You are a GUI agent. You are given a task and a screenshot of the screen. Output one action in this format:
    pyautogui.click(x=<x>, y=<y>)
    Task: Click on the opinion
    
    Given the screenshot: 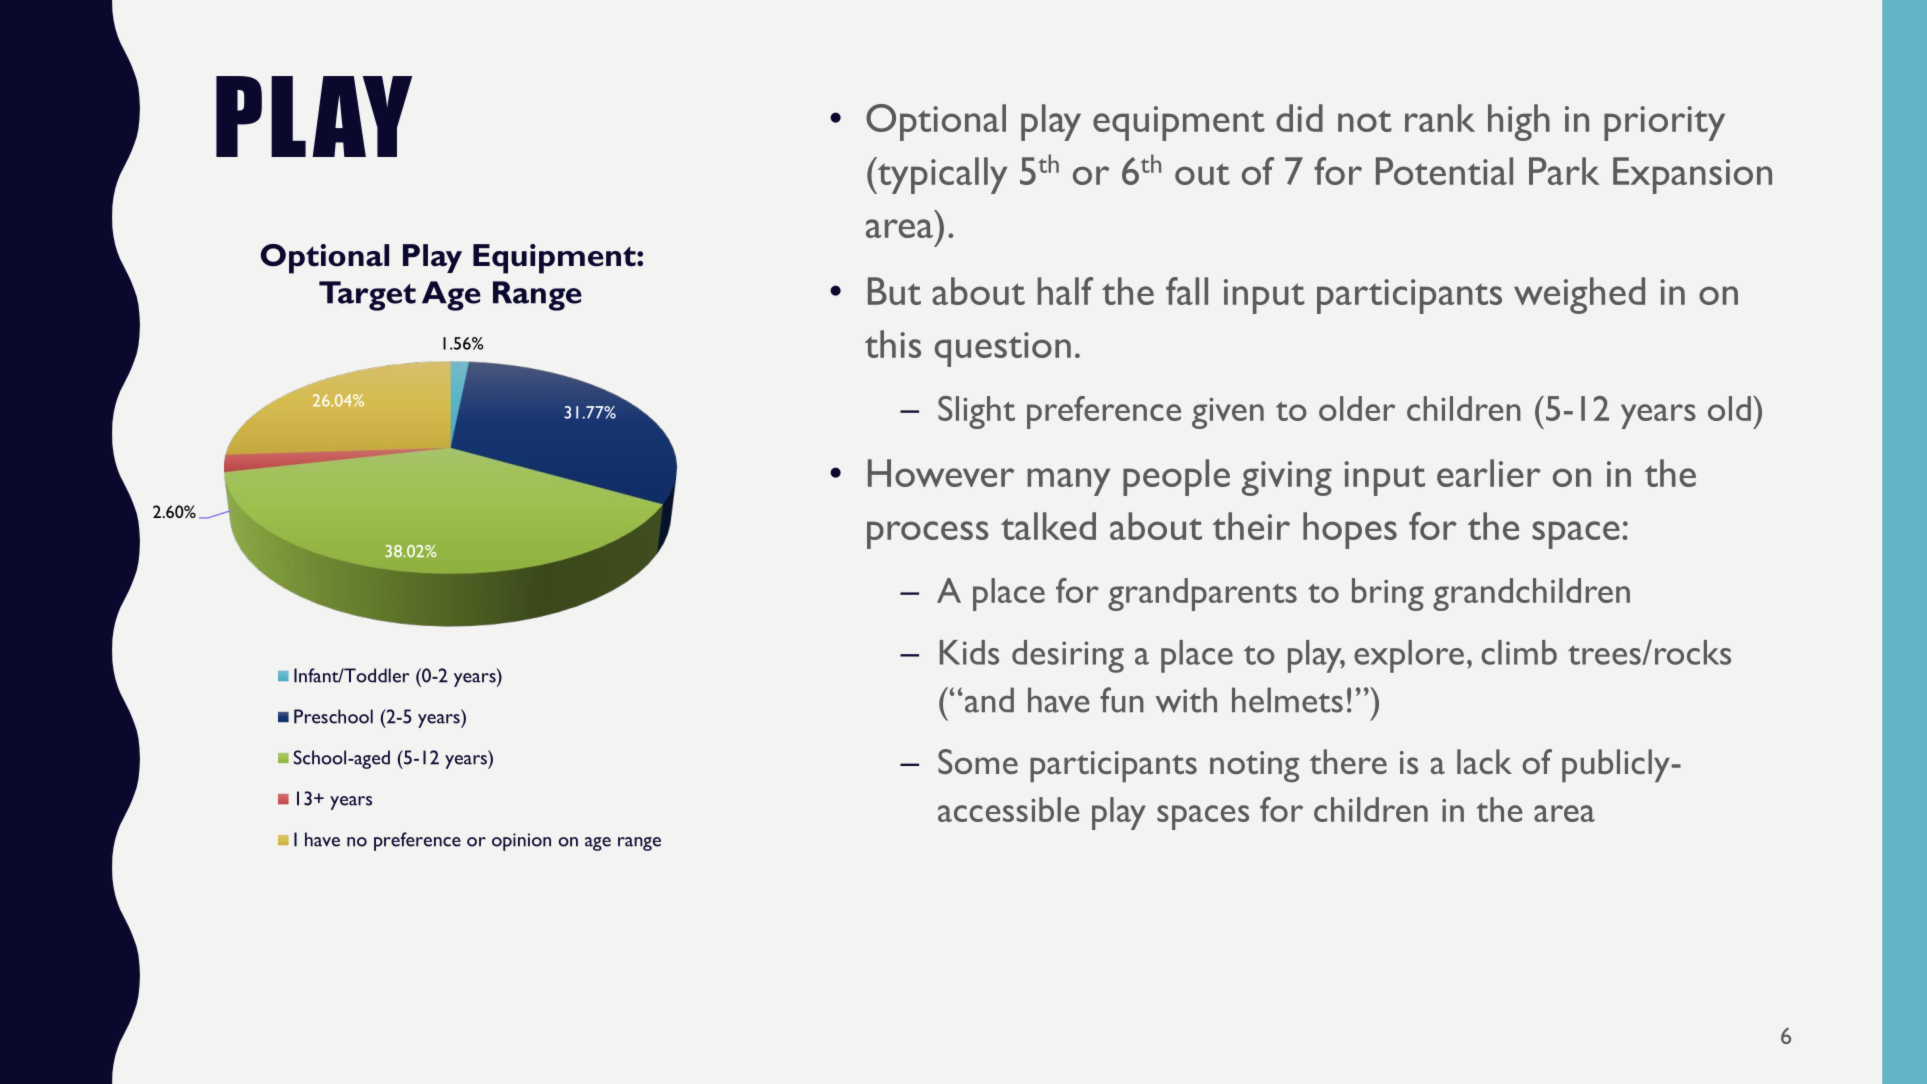 What is the action you would take?
    pyautogui.click(x=521, y=842)
